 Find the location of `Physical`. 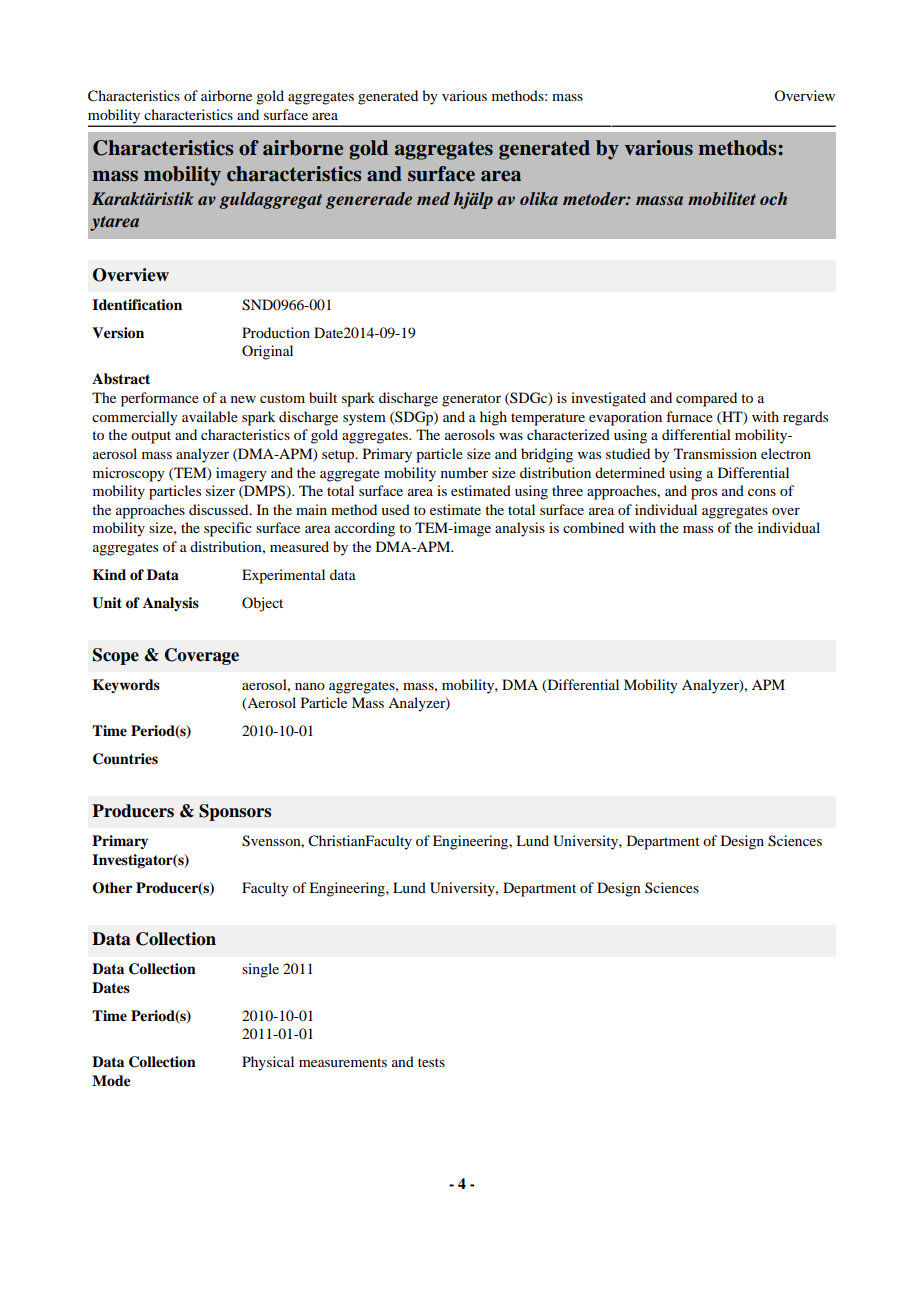

Physical is located at coordinates (268, 1063).
